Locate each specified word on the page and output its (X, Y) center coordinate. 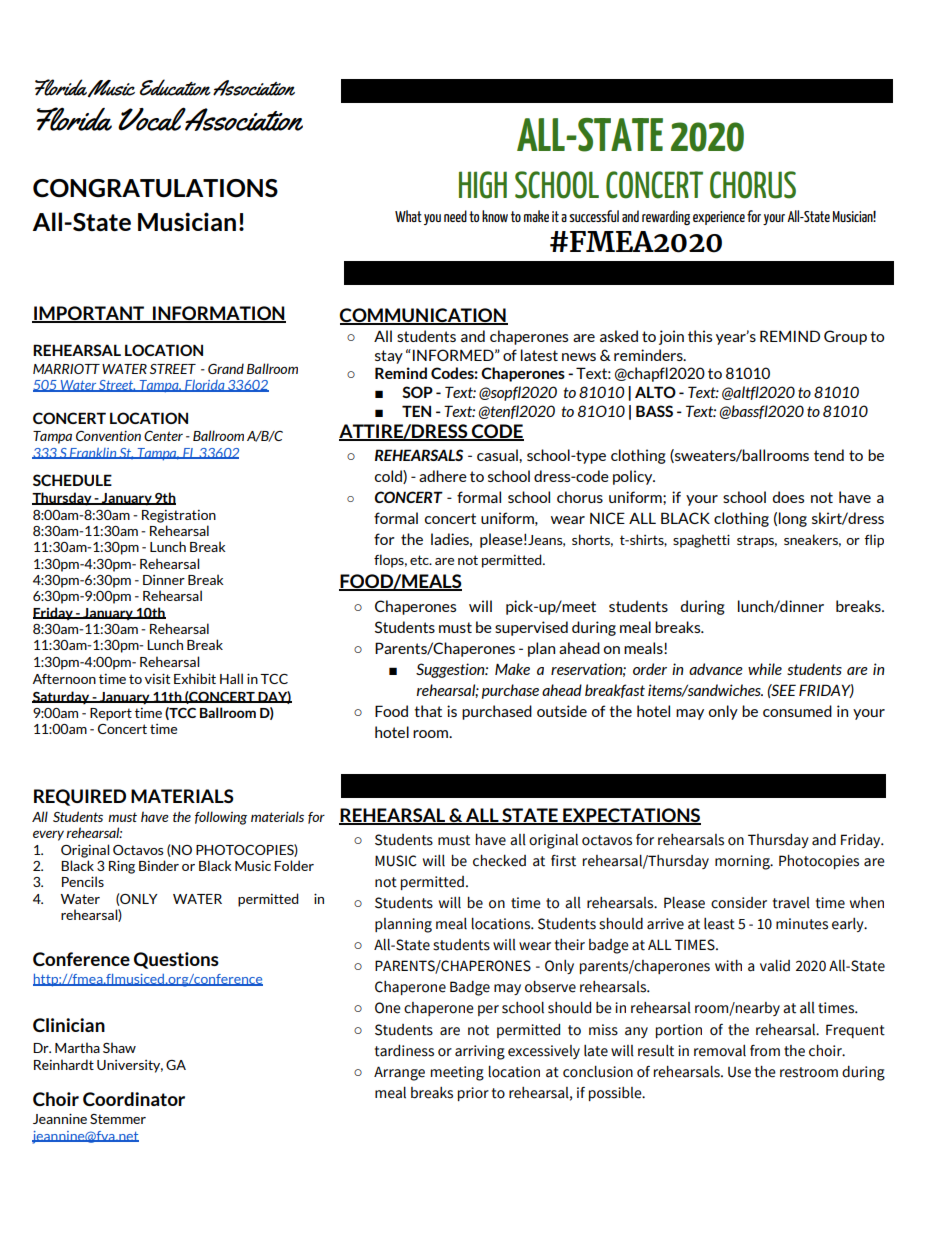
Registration (179, 516)
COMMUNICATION (423, 316)
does (788, 497)
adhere (443, 476)
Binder (159, 865)
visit (157, 678)
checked (499, 861)
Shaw (119, 1047)
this (700, 336)
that (428, 711)
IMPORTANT (89, 314)
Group (845, 337)
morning (743, 862)
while (765, 669)
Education (175, 87)
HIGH (483, 185)
